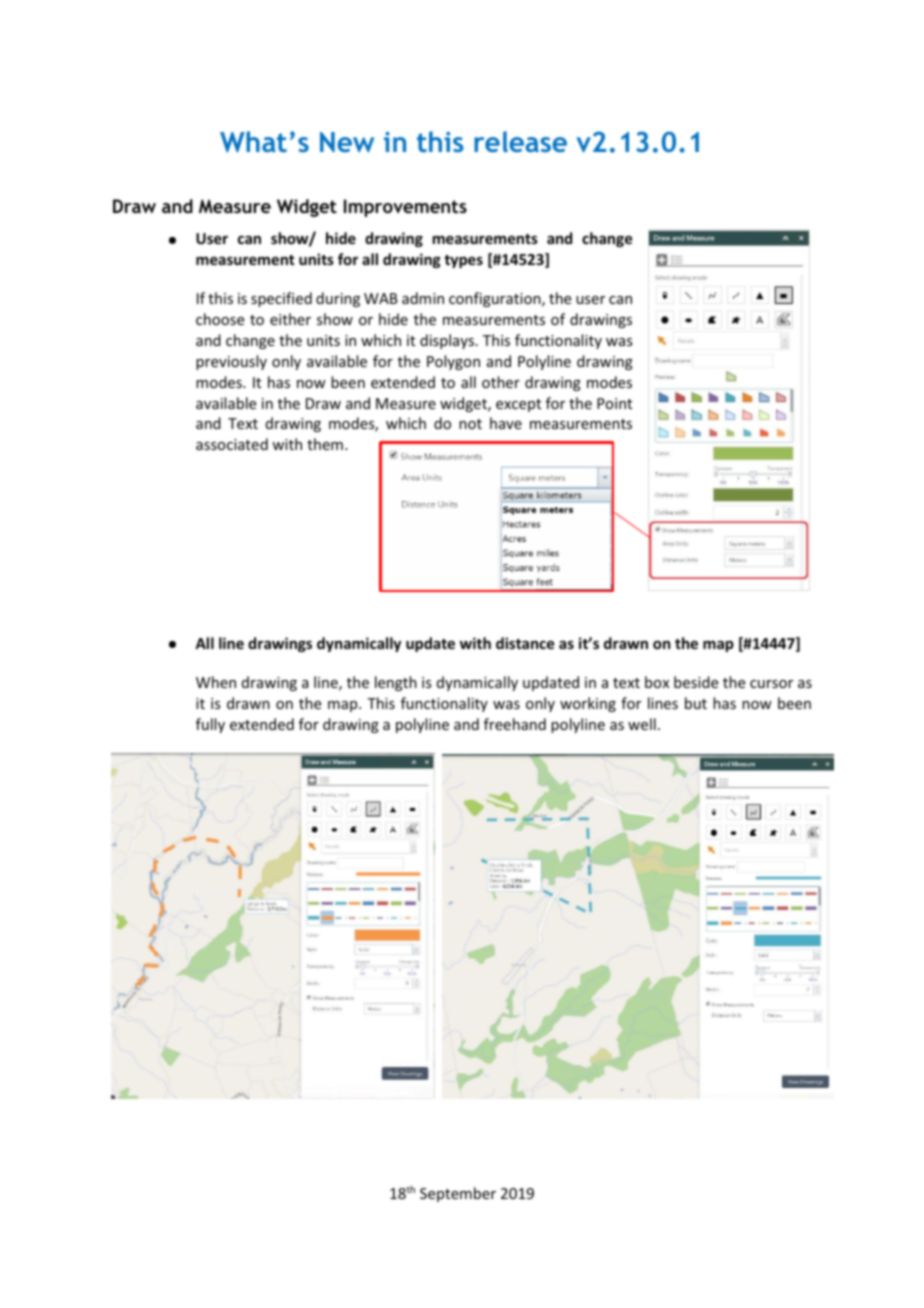 The image size is (924, 1308). Describe the element at coordinates (210, 725) in the screenshot. I see `fully` at that location.
